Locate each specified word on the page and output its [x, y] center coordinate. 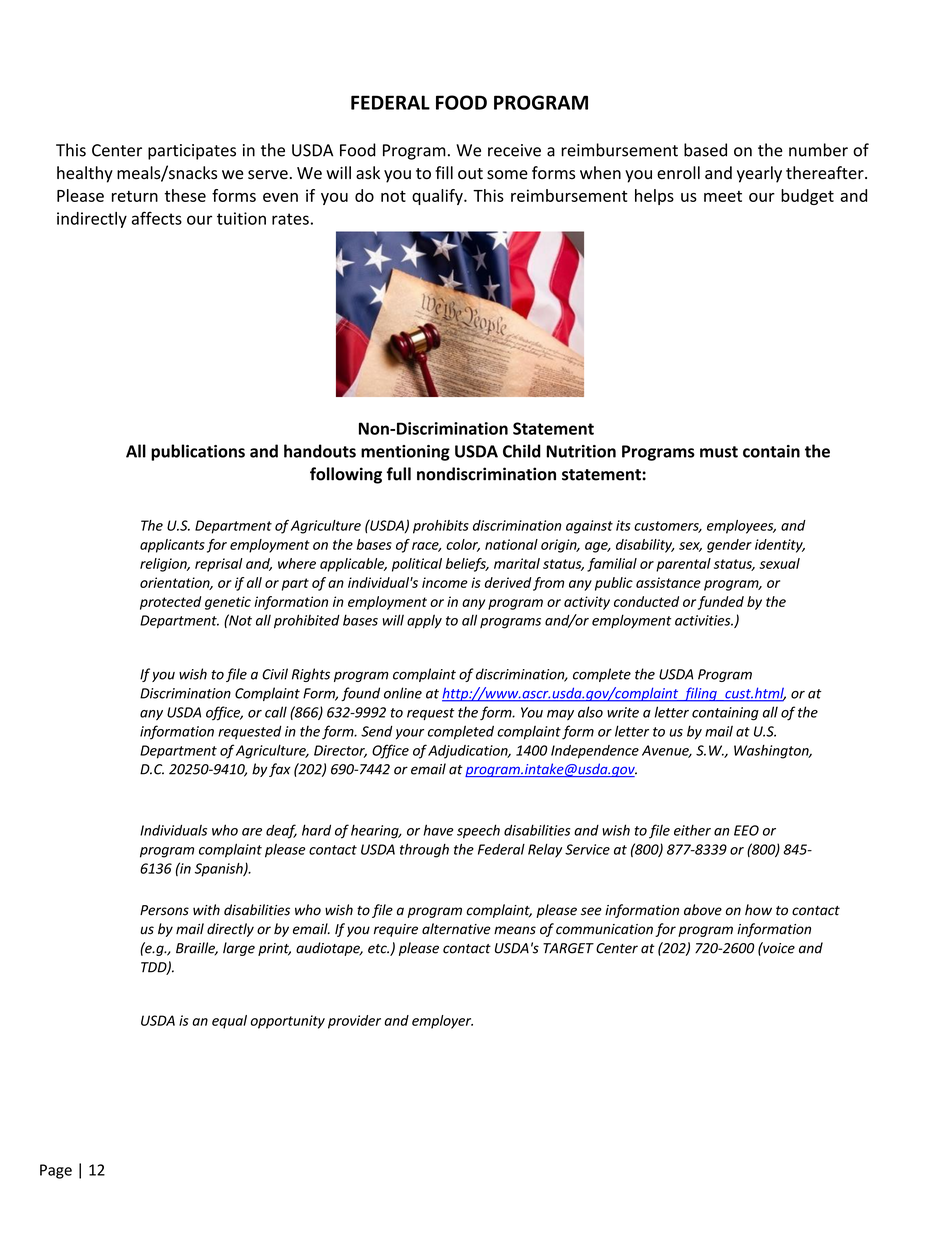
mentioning [405, 453]
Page [56, 1171]
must [719, 452]
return [135, 196]
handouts [320, 451]
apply [424, 621]
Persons [164, 910]
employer [442, 1022]
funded [721, 603]
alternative [456, 929]
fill [444, 172]
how [758, 910]
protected [171, 603]
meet [723, 196]
